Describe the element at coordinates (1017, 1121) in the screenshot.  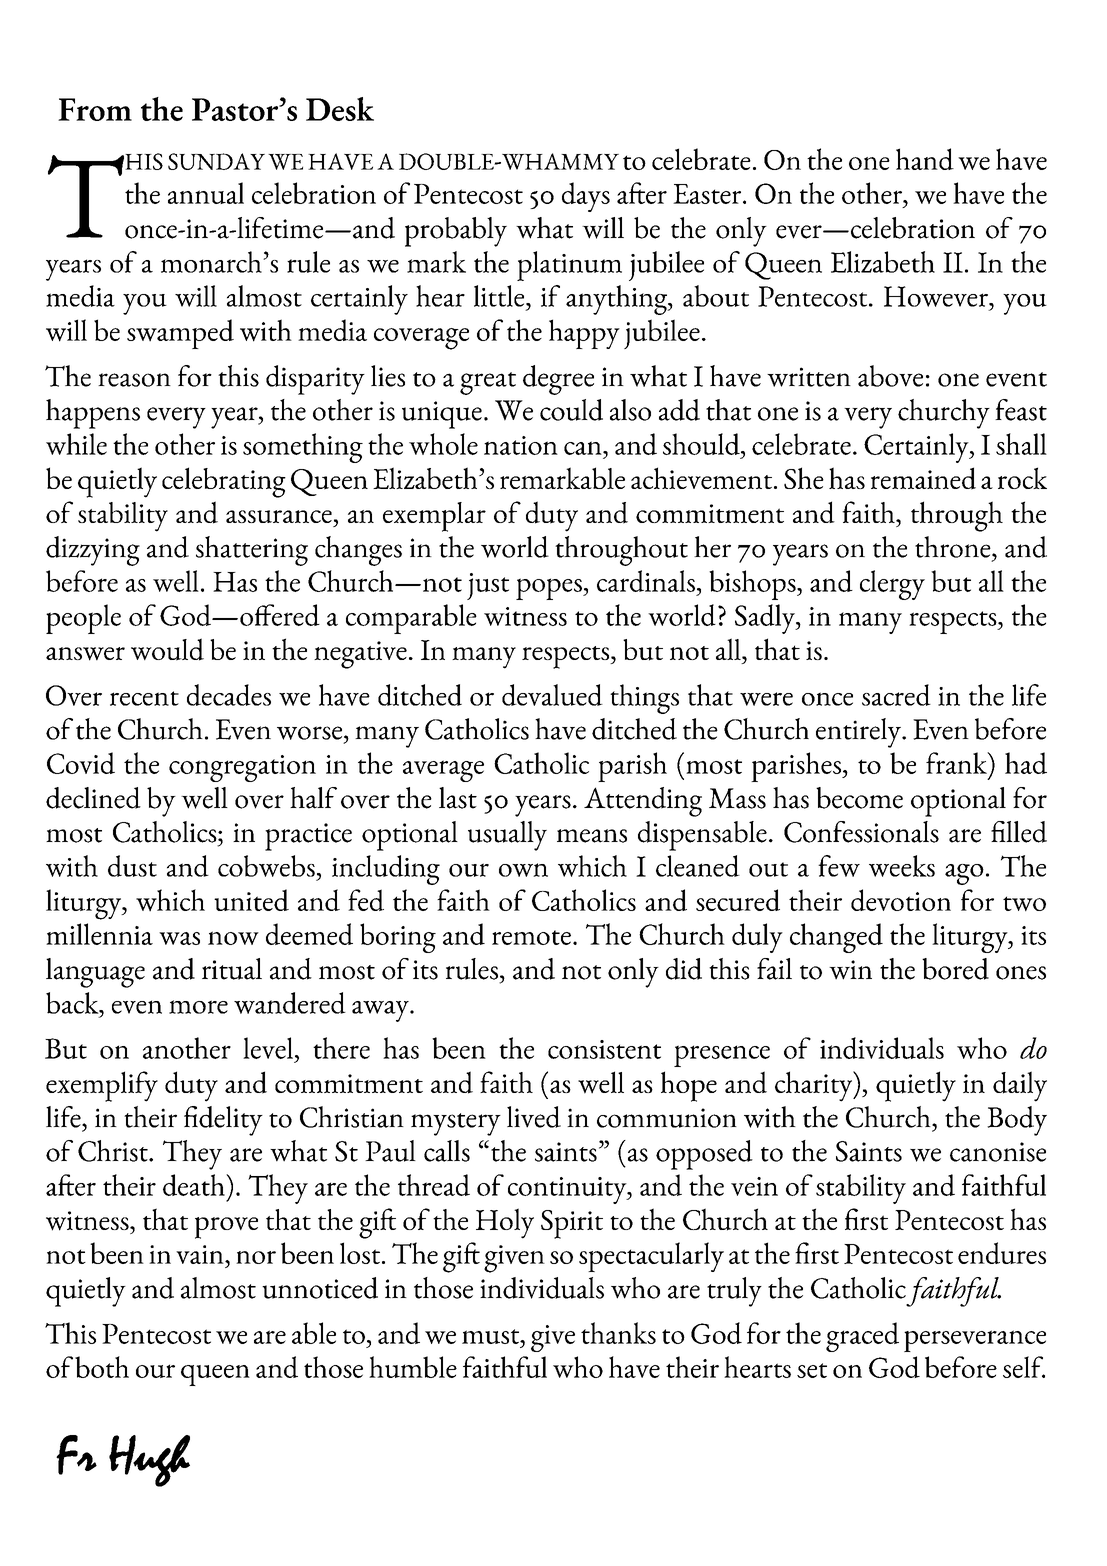
I see `Body` at that location.
